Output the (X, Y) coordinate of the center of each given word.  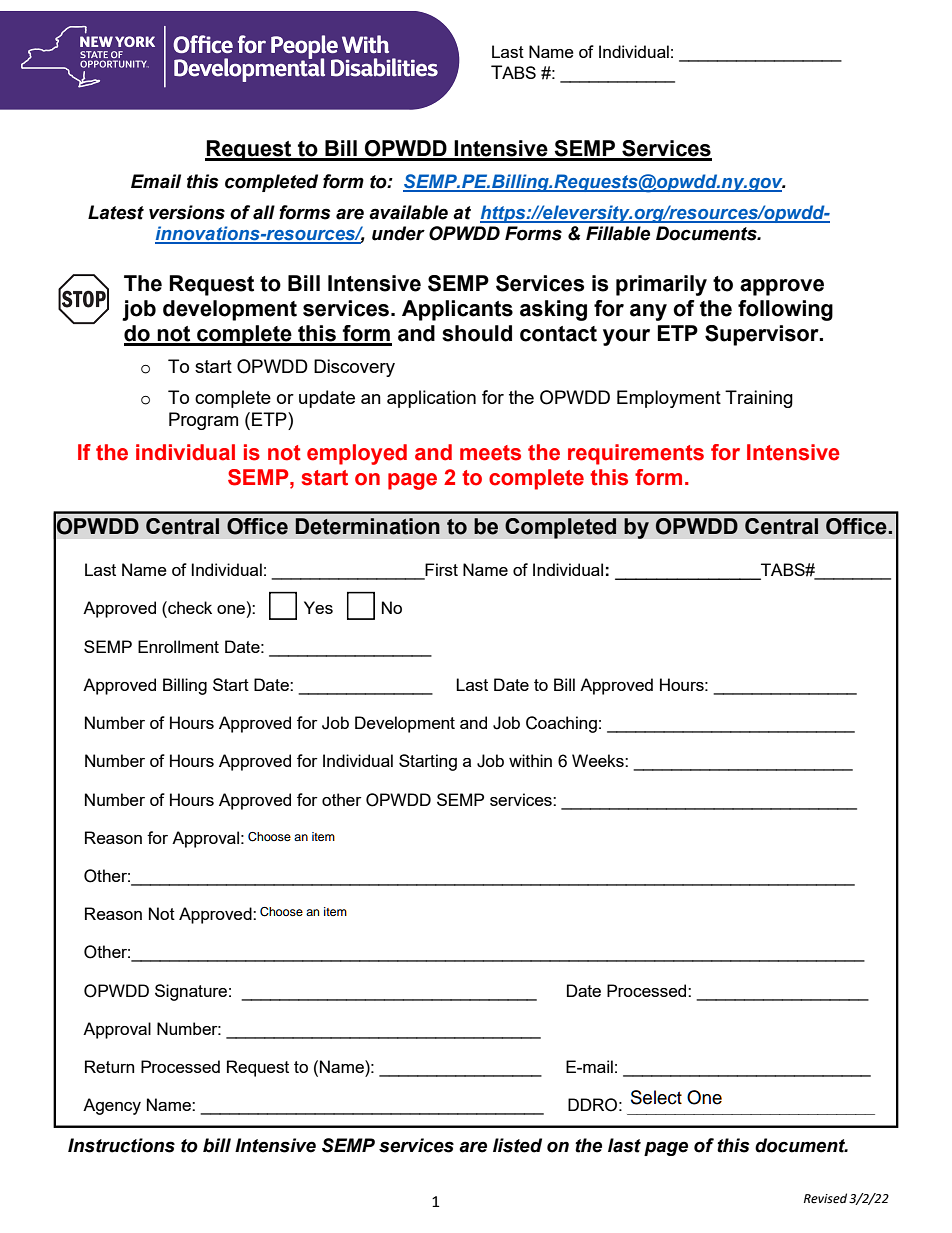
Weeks (599, 760)
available (408, 212)
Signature (191, 992)
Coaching (561, 724)
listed (517, 1145)
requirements (636, 454)
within (530, 760)
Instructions (121, 1145)
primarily (661, 285)
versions (187, 212)
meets (490, 453)
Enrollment (178, 646)
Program (203, 421)
